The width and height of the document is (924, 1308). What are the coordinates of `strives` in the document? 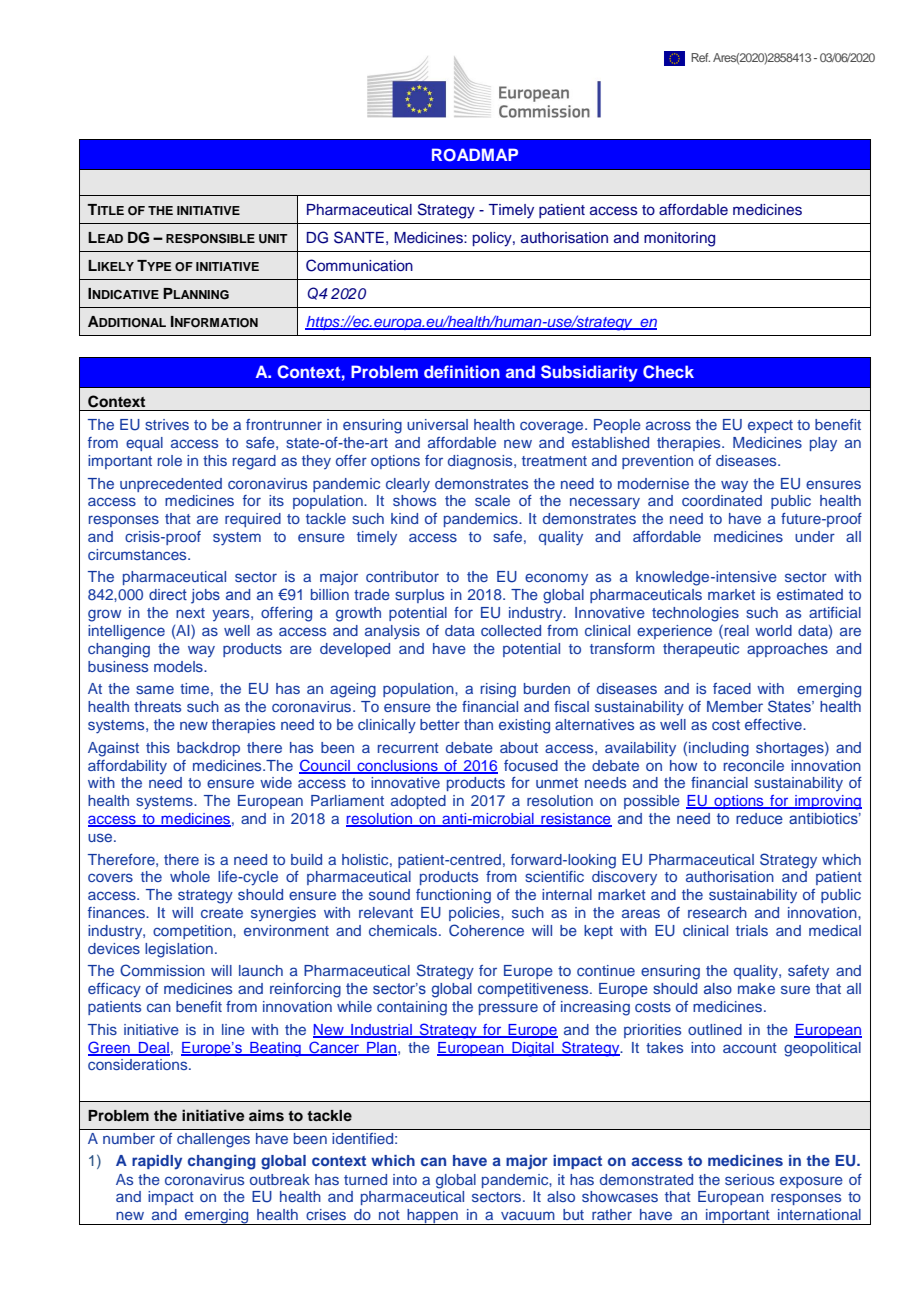 It's located at (167, 424).
